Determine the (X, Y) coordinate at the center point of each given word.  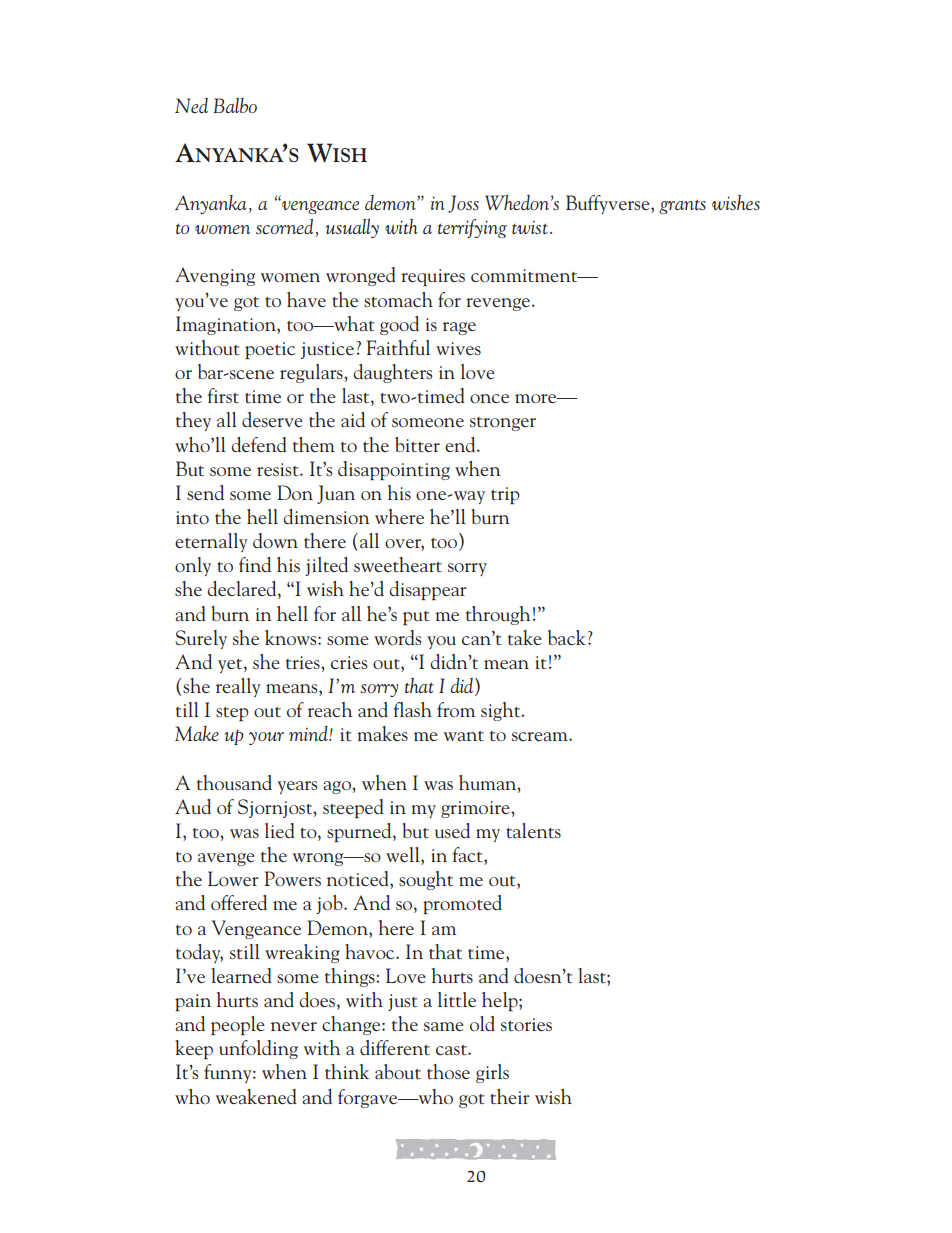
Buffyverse (609, 204)
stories (526, 1024)
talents (533, 830)
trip (505, 496)
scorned (285, 227)
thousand (234, 782)
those (448, 1071)
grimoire (476, 809)
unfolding (258, 1049)
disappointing (394, 471)
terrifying (472, 228)
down (275, 540)
